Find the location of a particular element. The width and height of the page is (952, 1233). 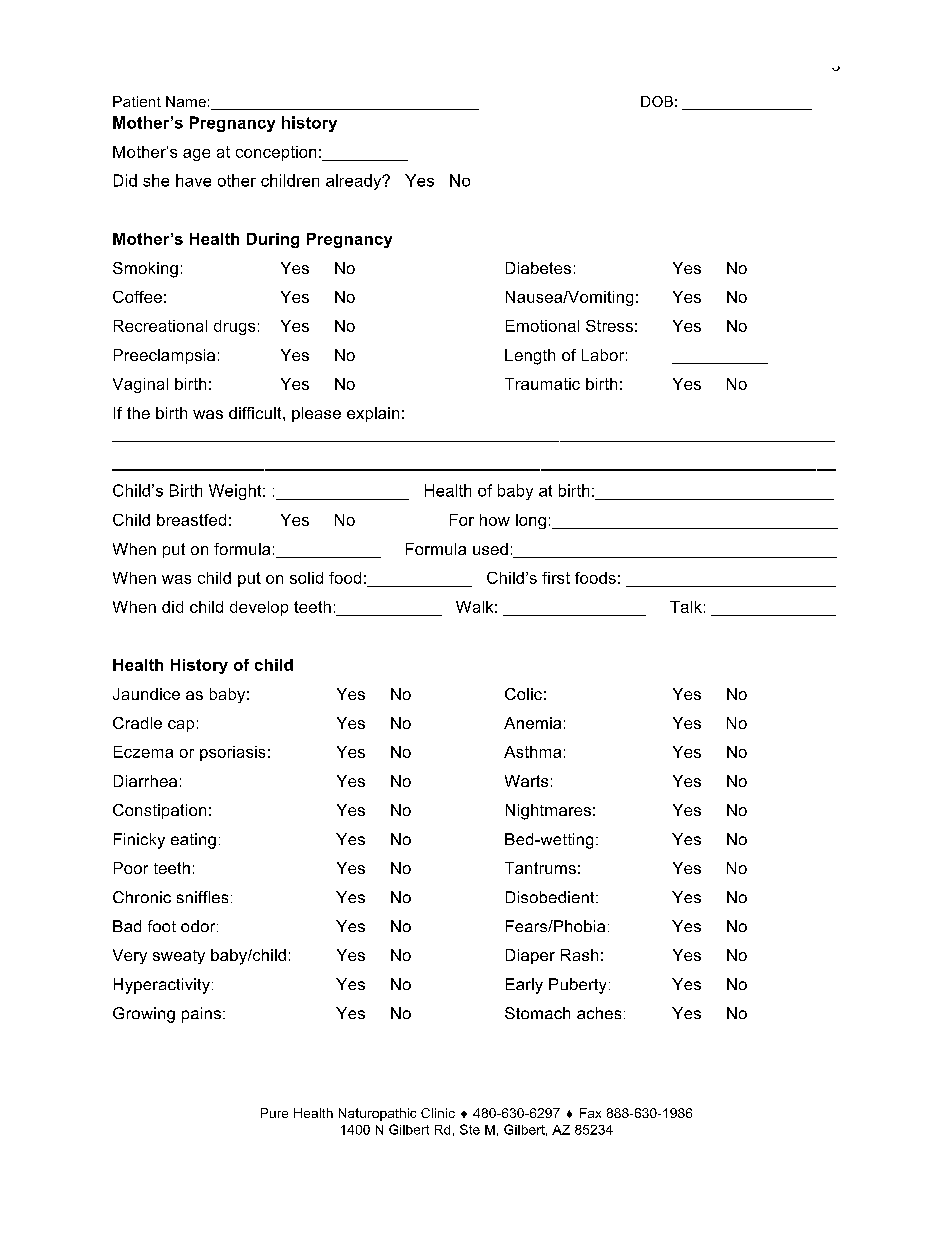

age is located at coordinates (196, 155).
